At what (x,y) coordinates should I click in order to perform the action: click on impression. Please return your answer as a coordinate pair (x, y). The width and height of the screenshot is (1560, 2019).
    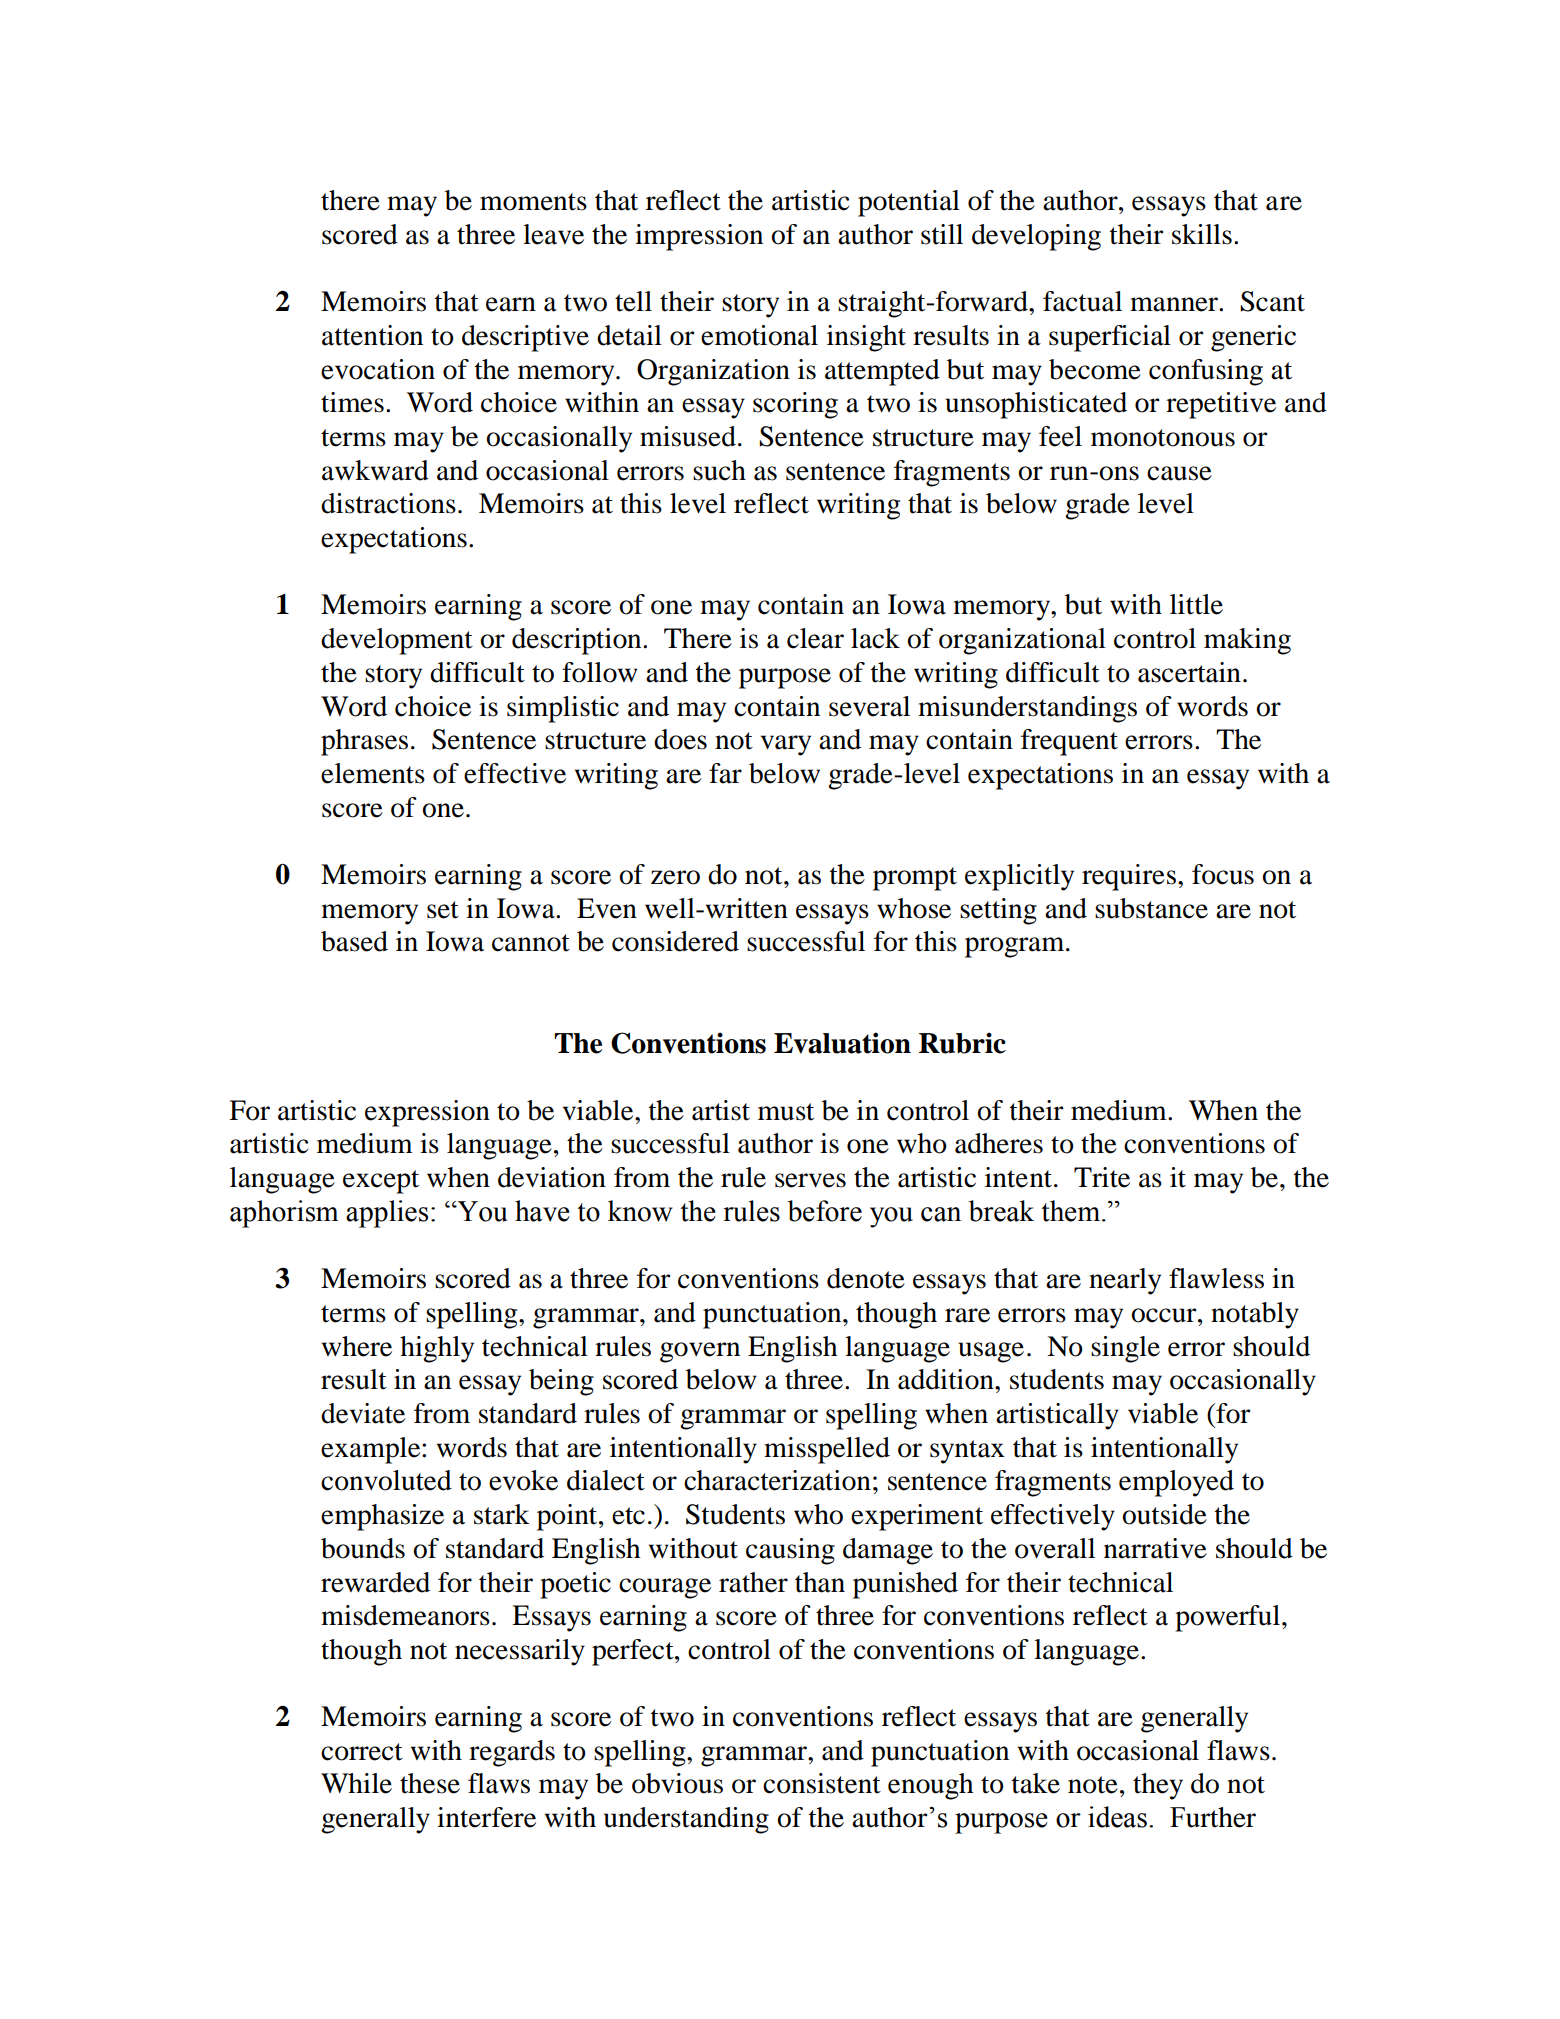
    Looking at the image, I should click on (699, 237).
